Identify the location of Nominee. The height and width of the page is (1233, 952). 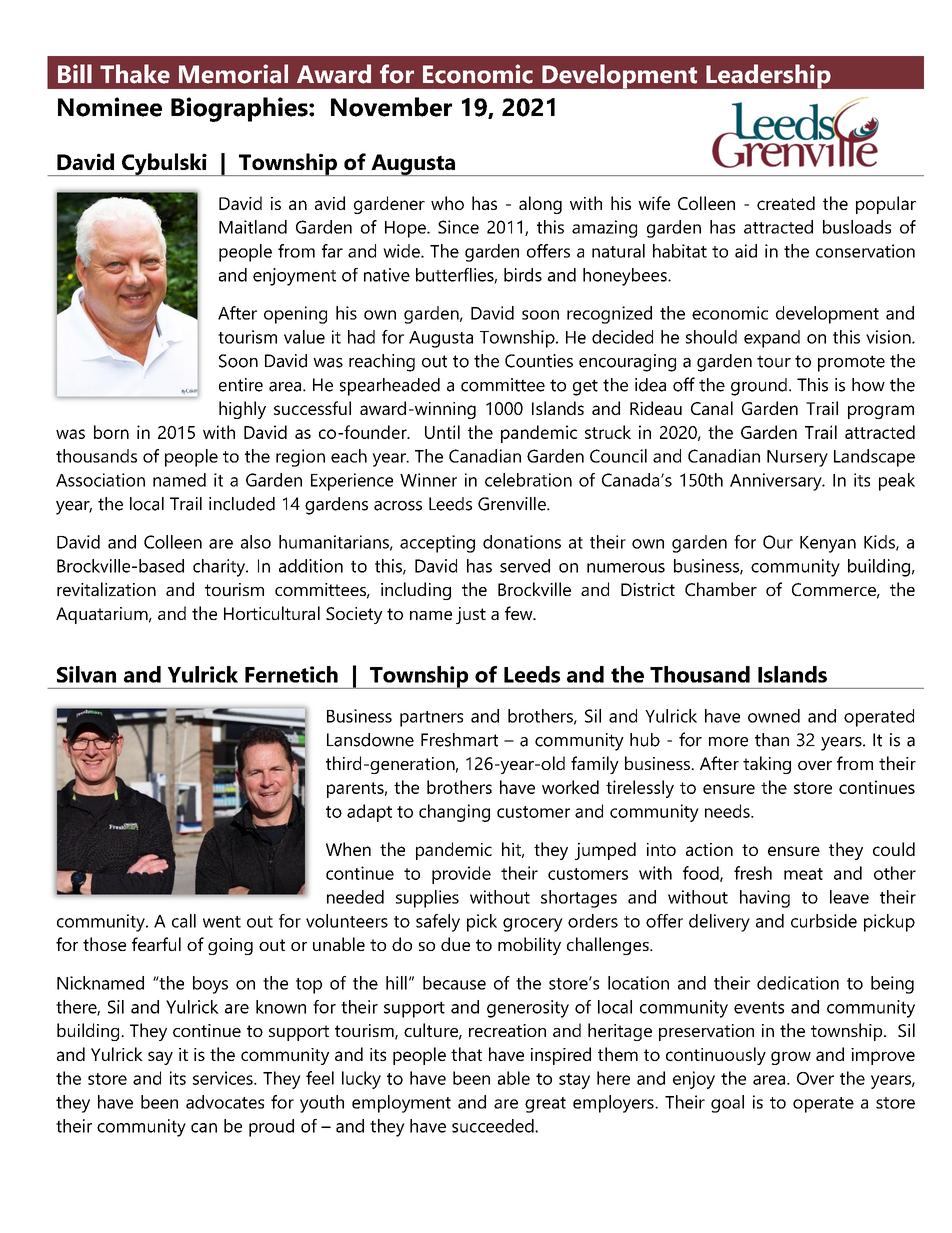
(110, 107).
